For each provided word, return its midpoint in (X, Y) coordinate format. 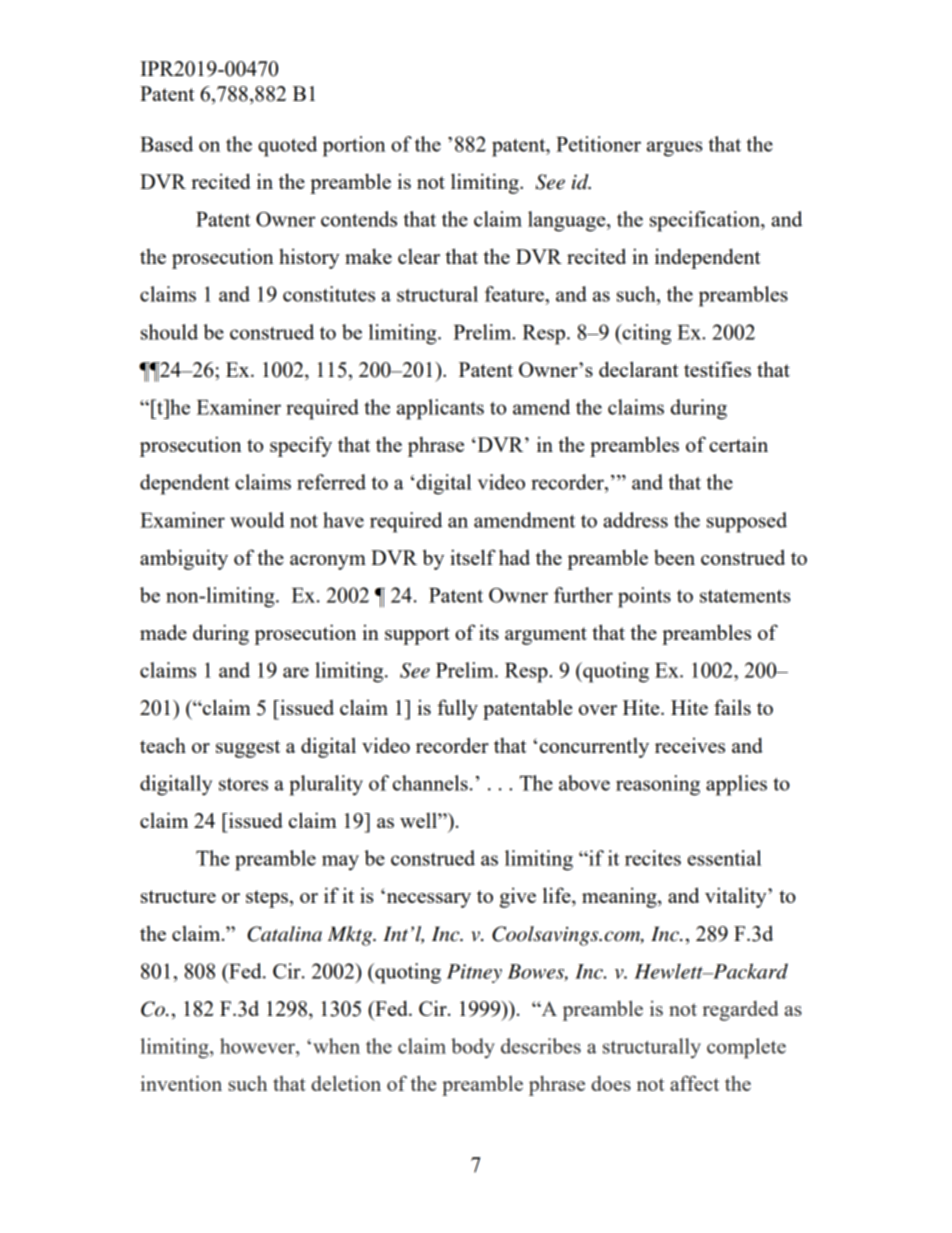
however (258, 1046)
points (644, 597)
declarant (638, 369)
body (473, 1048)
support (417, 636)
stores (243, 784)
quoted (287, 146)
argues (674, 149)
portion (354, 146)
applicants (440, 409)
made (163, 632)
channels (430, 783)
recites (653, 858)
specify (301, 446)
